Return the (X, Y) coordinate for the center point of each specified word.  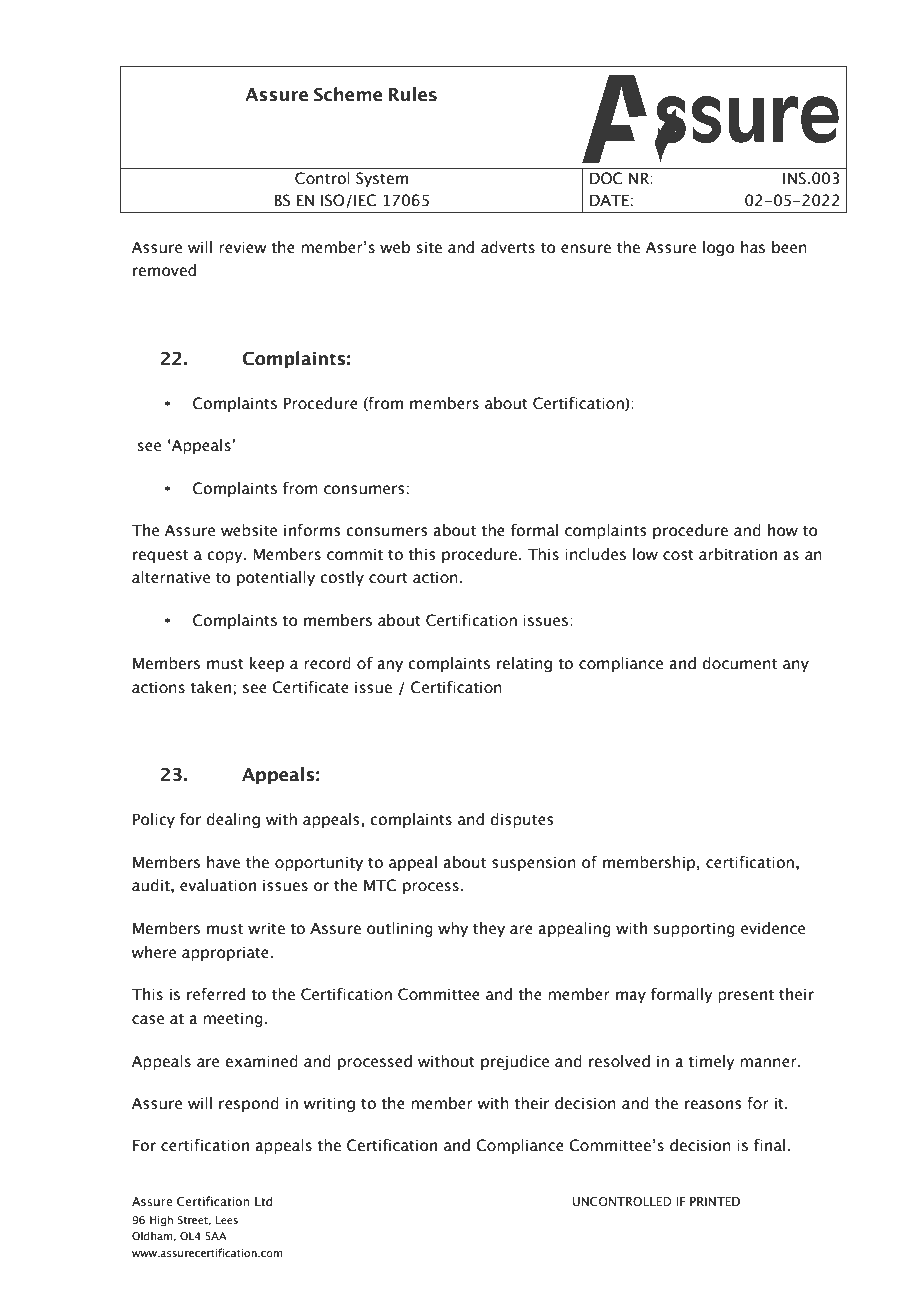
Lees (227, 1220)
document (739, 663)
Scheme (348, 94)
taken (210, 687)
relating (524, 664)
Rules (413, 94)
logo (719, 248)
